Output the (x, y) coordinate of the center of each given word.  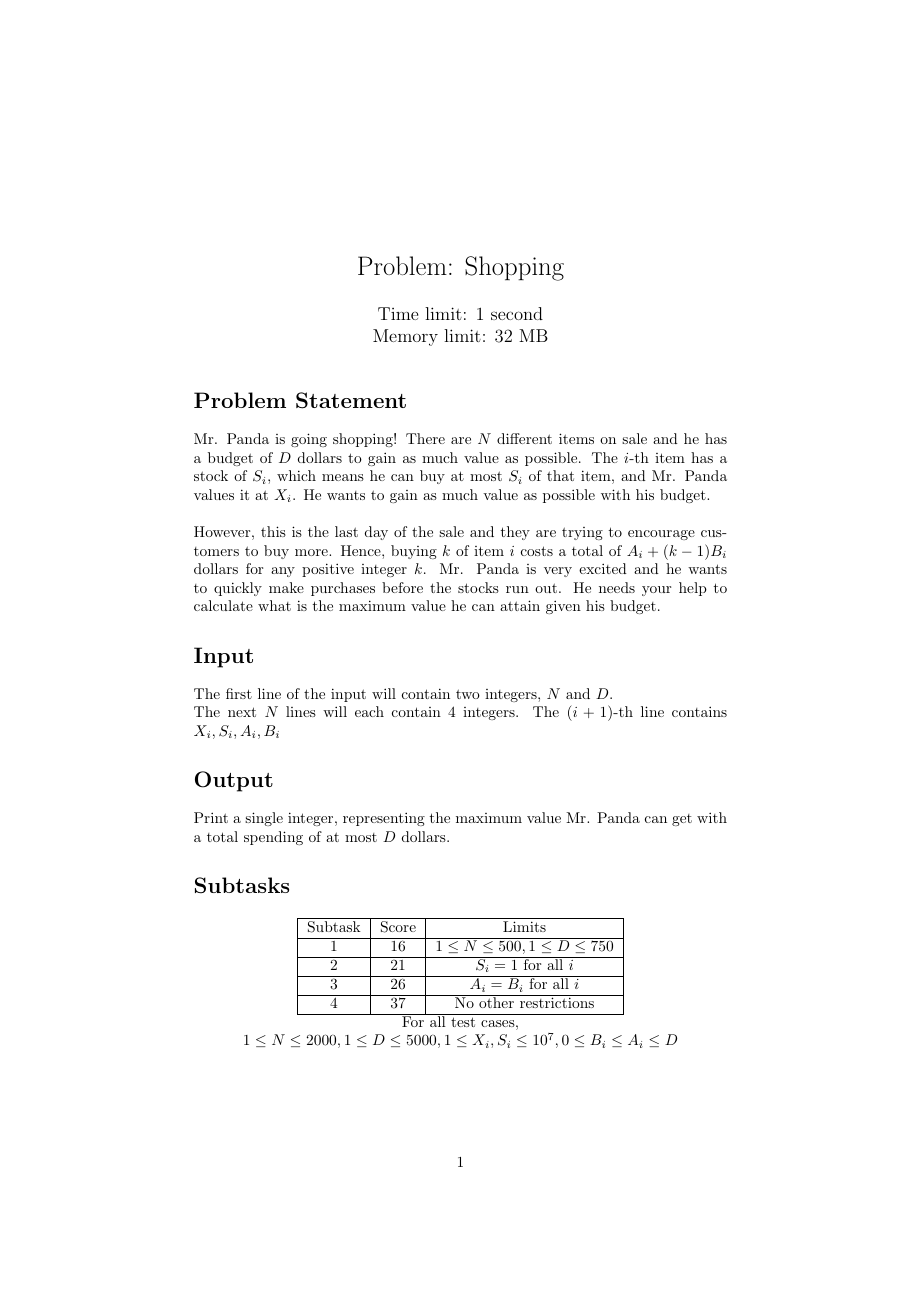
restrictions (557, 1002)
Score (398, 927)
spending (273, 838)
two (468, 694)
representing (384, 819)
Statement (351, 400)
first (239, 693)
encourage (661, 535)
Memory (405, 337)
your (656, 591)
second (517, 313)
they (515, 533)
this (273, 531)
